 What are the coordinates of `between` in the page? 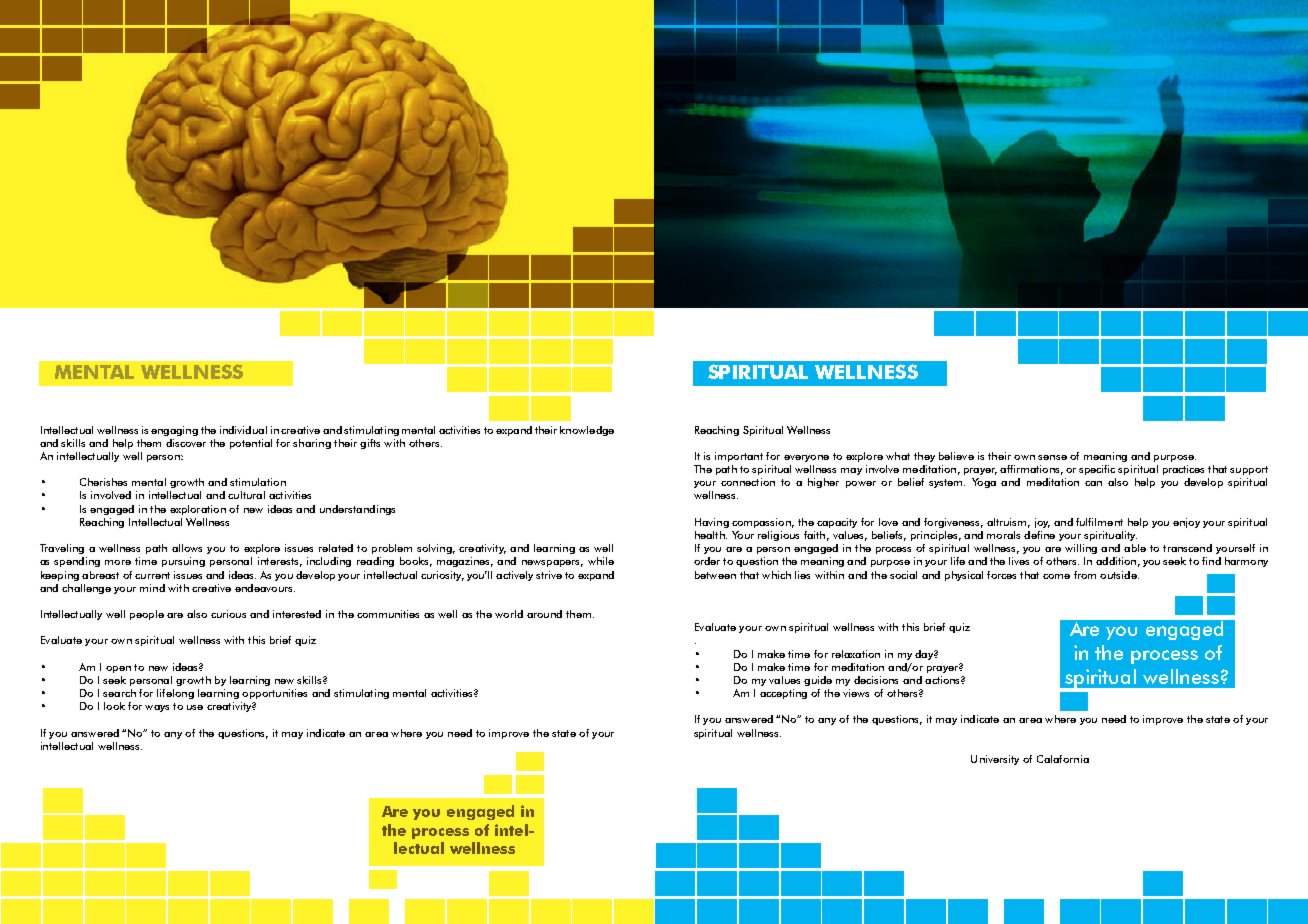 It's located at (715, 575).
